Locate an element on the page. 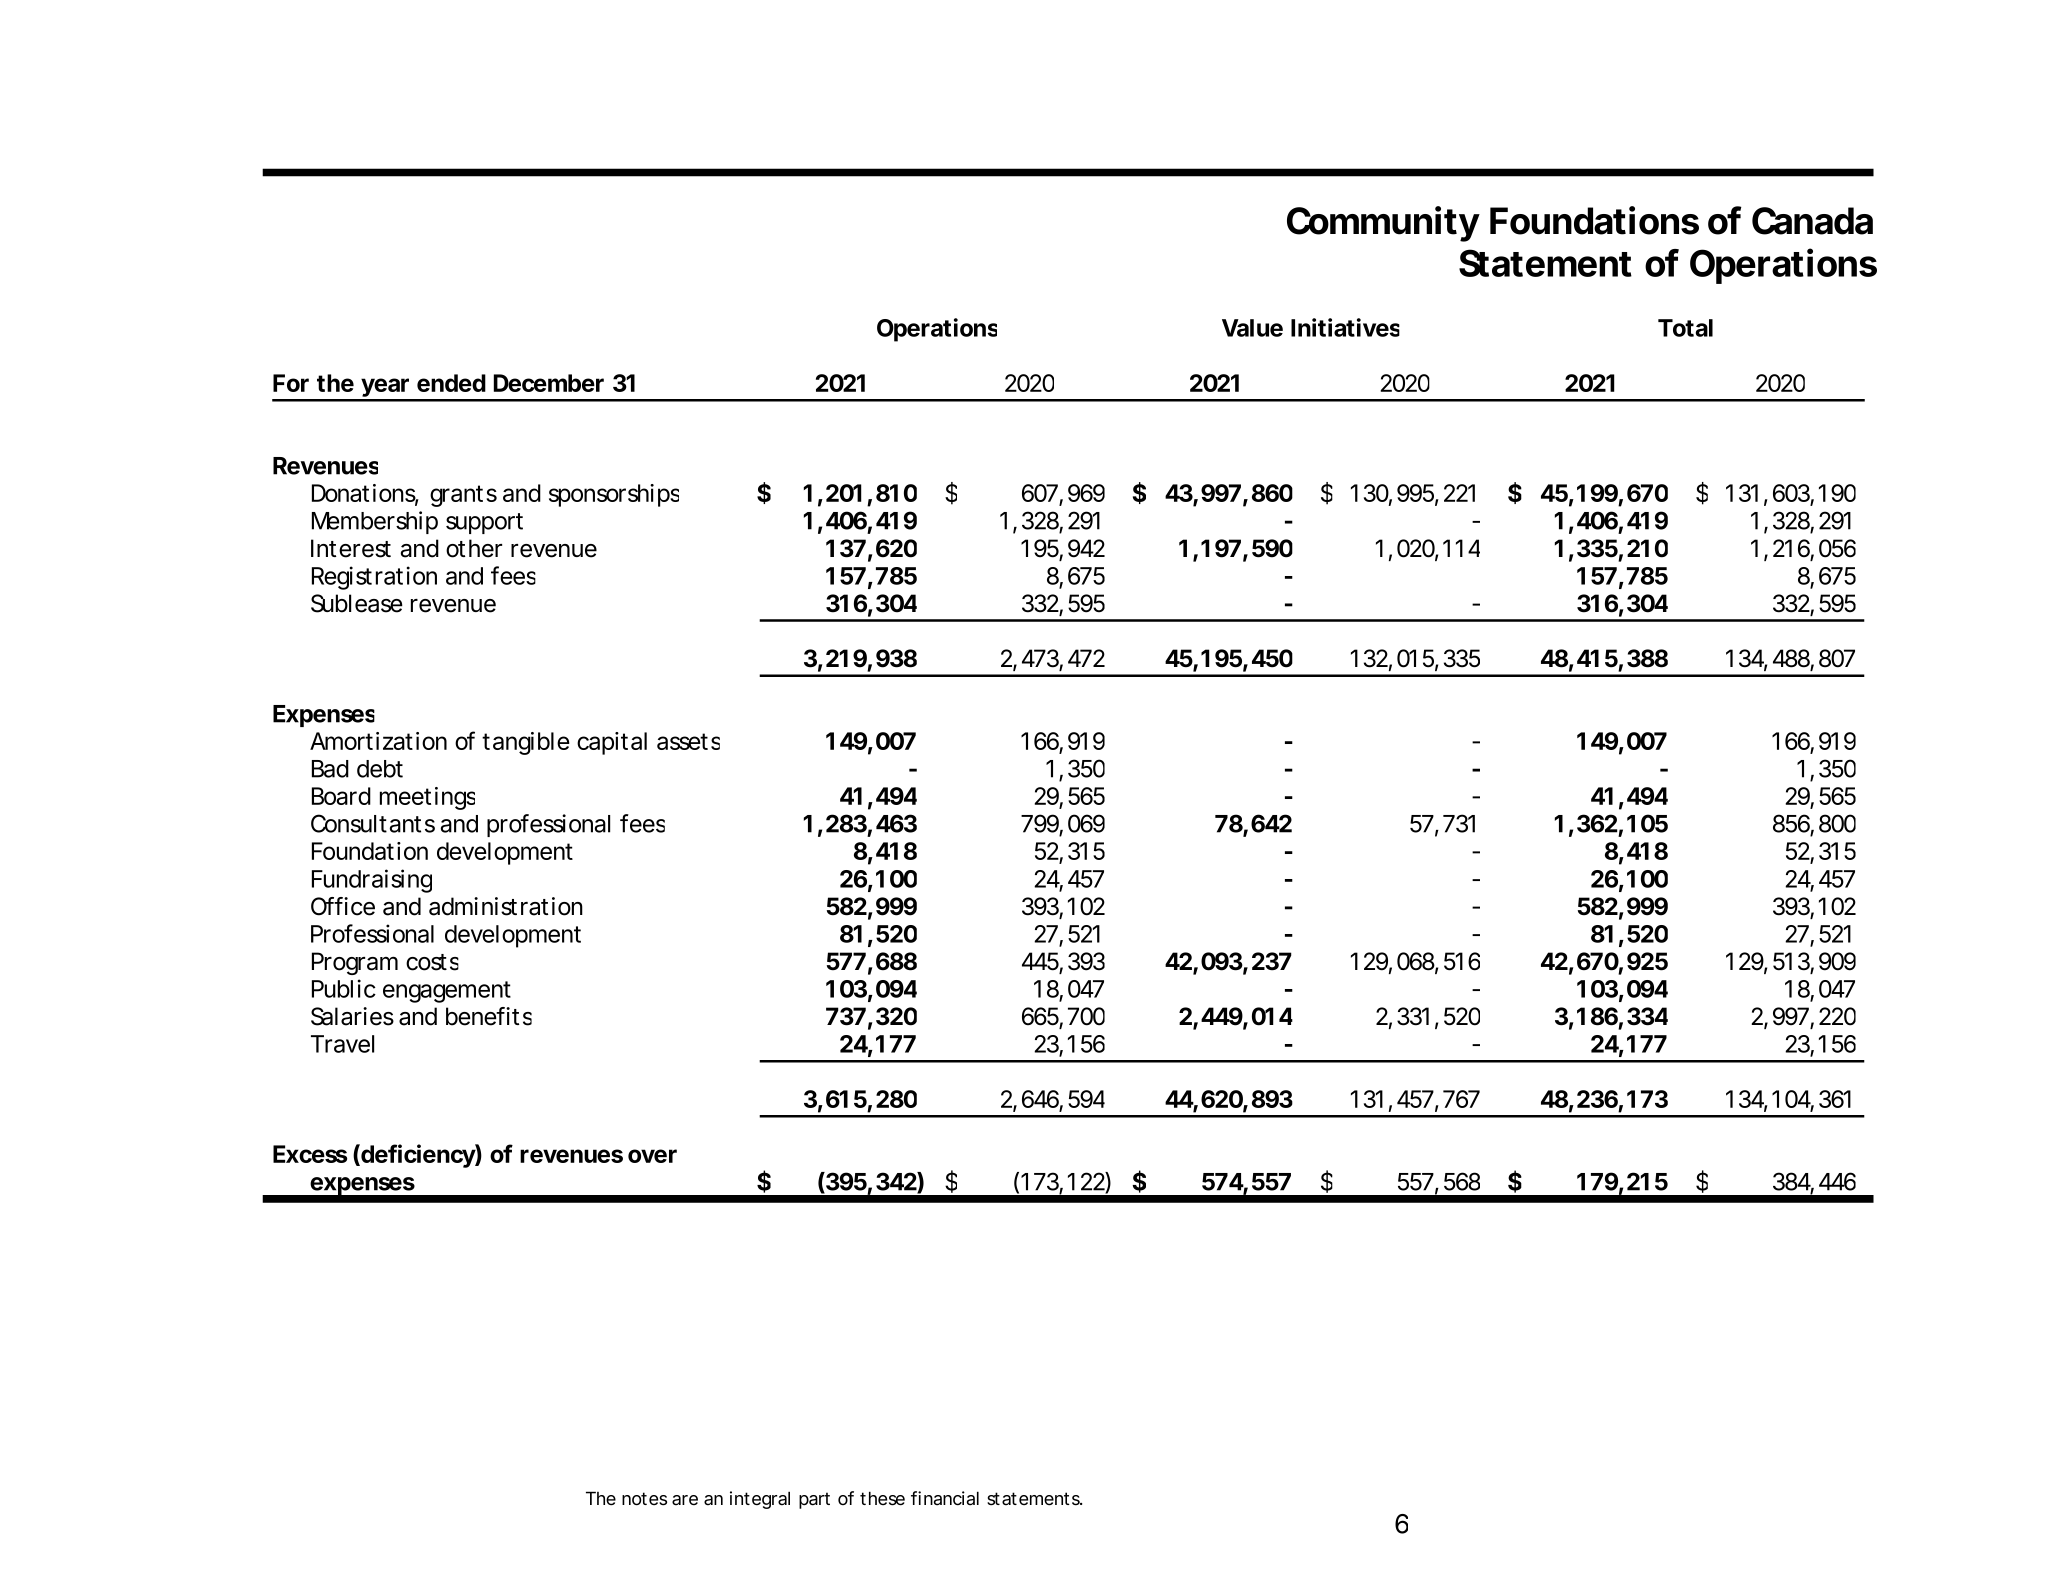 The height and width of the document is (1596, 2065). capital is located at coordinates (612, 743).
